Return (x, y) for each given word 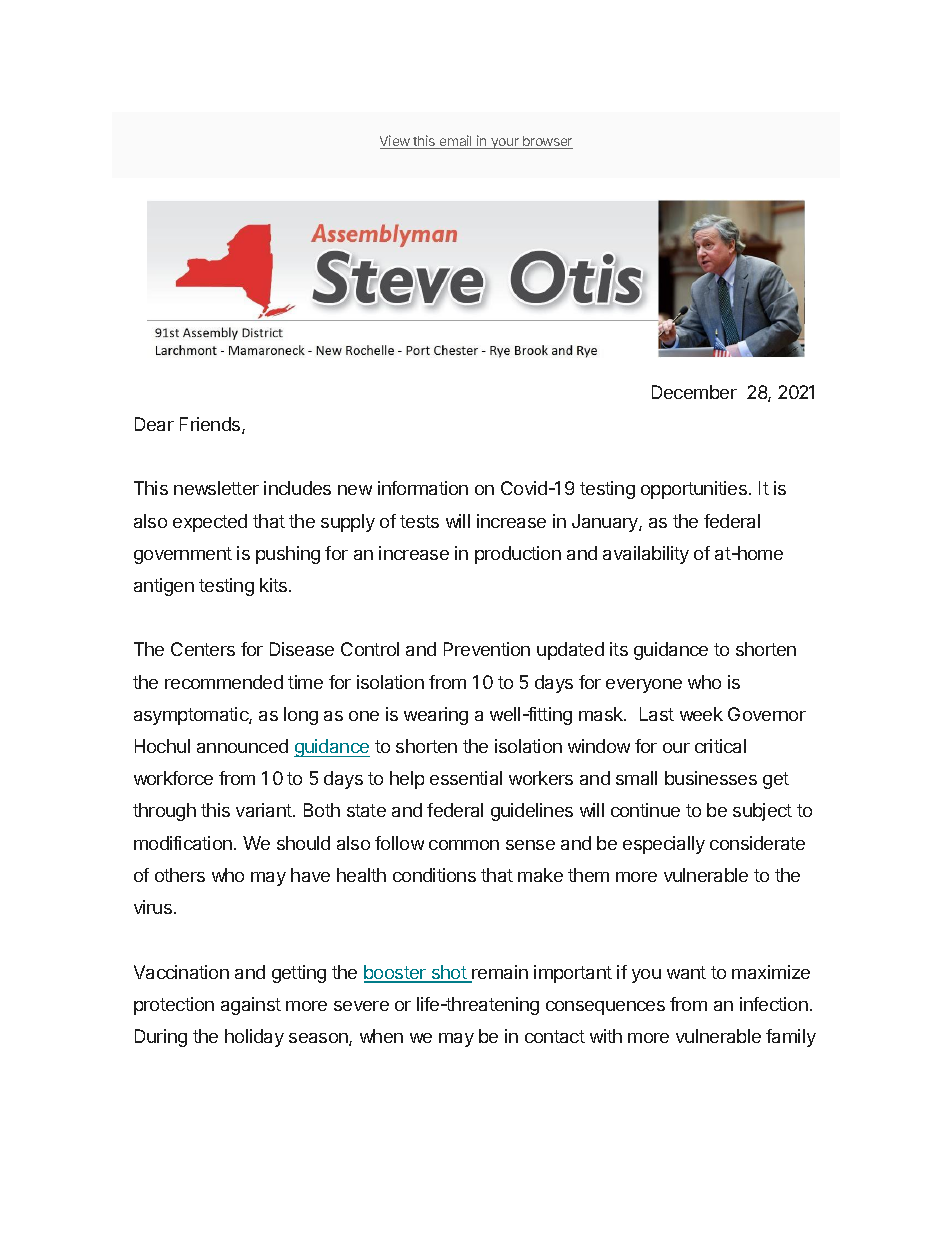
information (423, 488)
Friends (211, 425)
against (251, 1006)
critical (720, 746)
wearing (436, 716)
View (396, 142)
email (456, 142)
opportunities (694, 490)
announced (242, 746)
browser (547, 142)
